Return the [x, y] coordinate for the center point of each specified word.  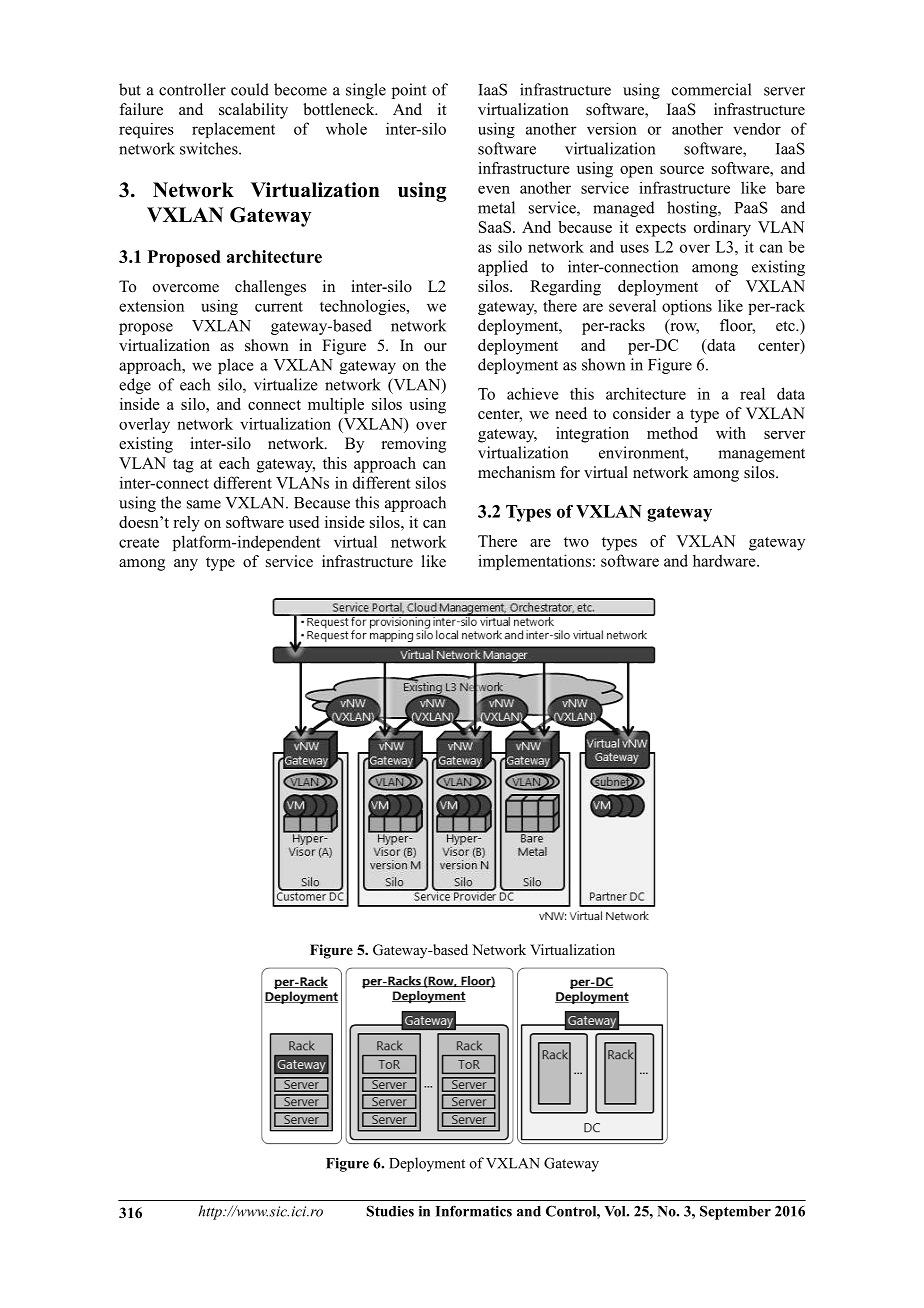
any [186, 565]
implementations [534, 562]
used [304, 522]
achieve [533, 393]
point [409, 91]
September [735, 1212]
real [752, 393]
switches [210, 148]
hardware [725, 560]
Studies [390, 1211]
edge [135, 386]
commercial [711, 89]
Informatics [474, 1211]
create [139, 543]
